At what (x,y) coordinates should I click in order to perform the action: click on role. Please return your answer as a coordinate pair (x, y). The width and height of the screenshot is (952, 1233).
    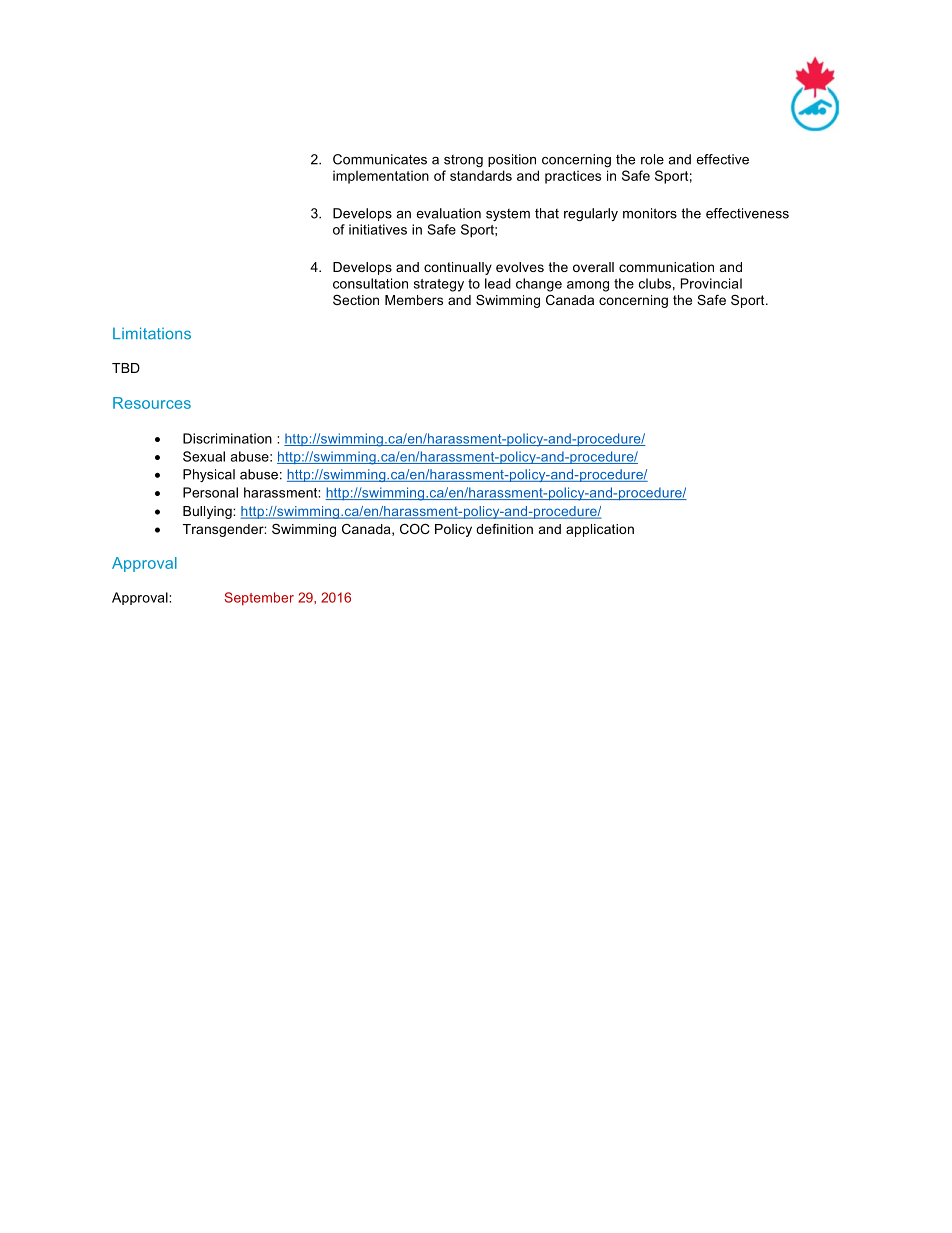
    Looking at the image, I should click on (652, 159).
